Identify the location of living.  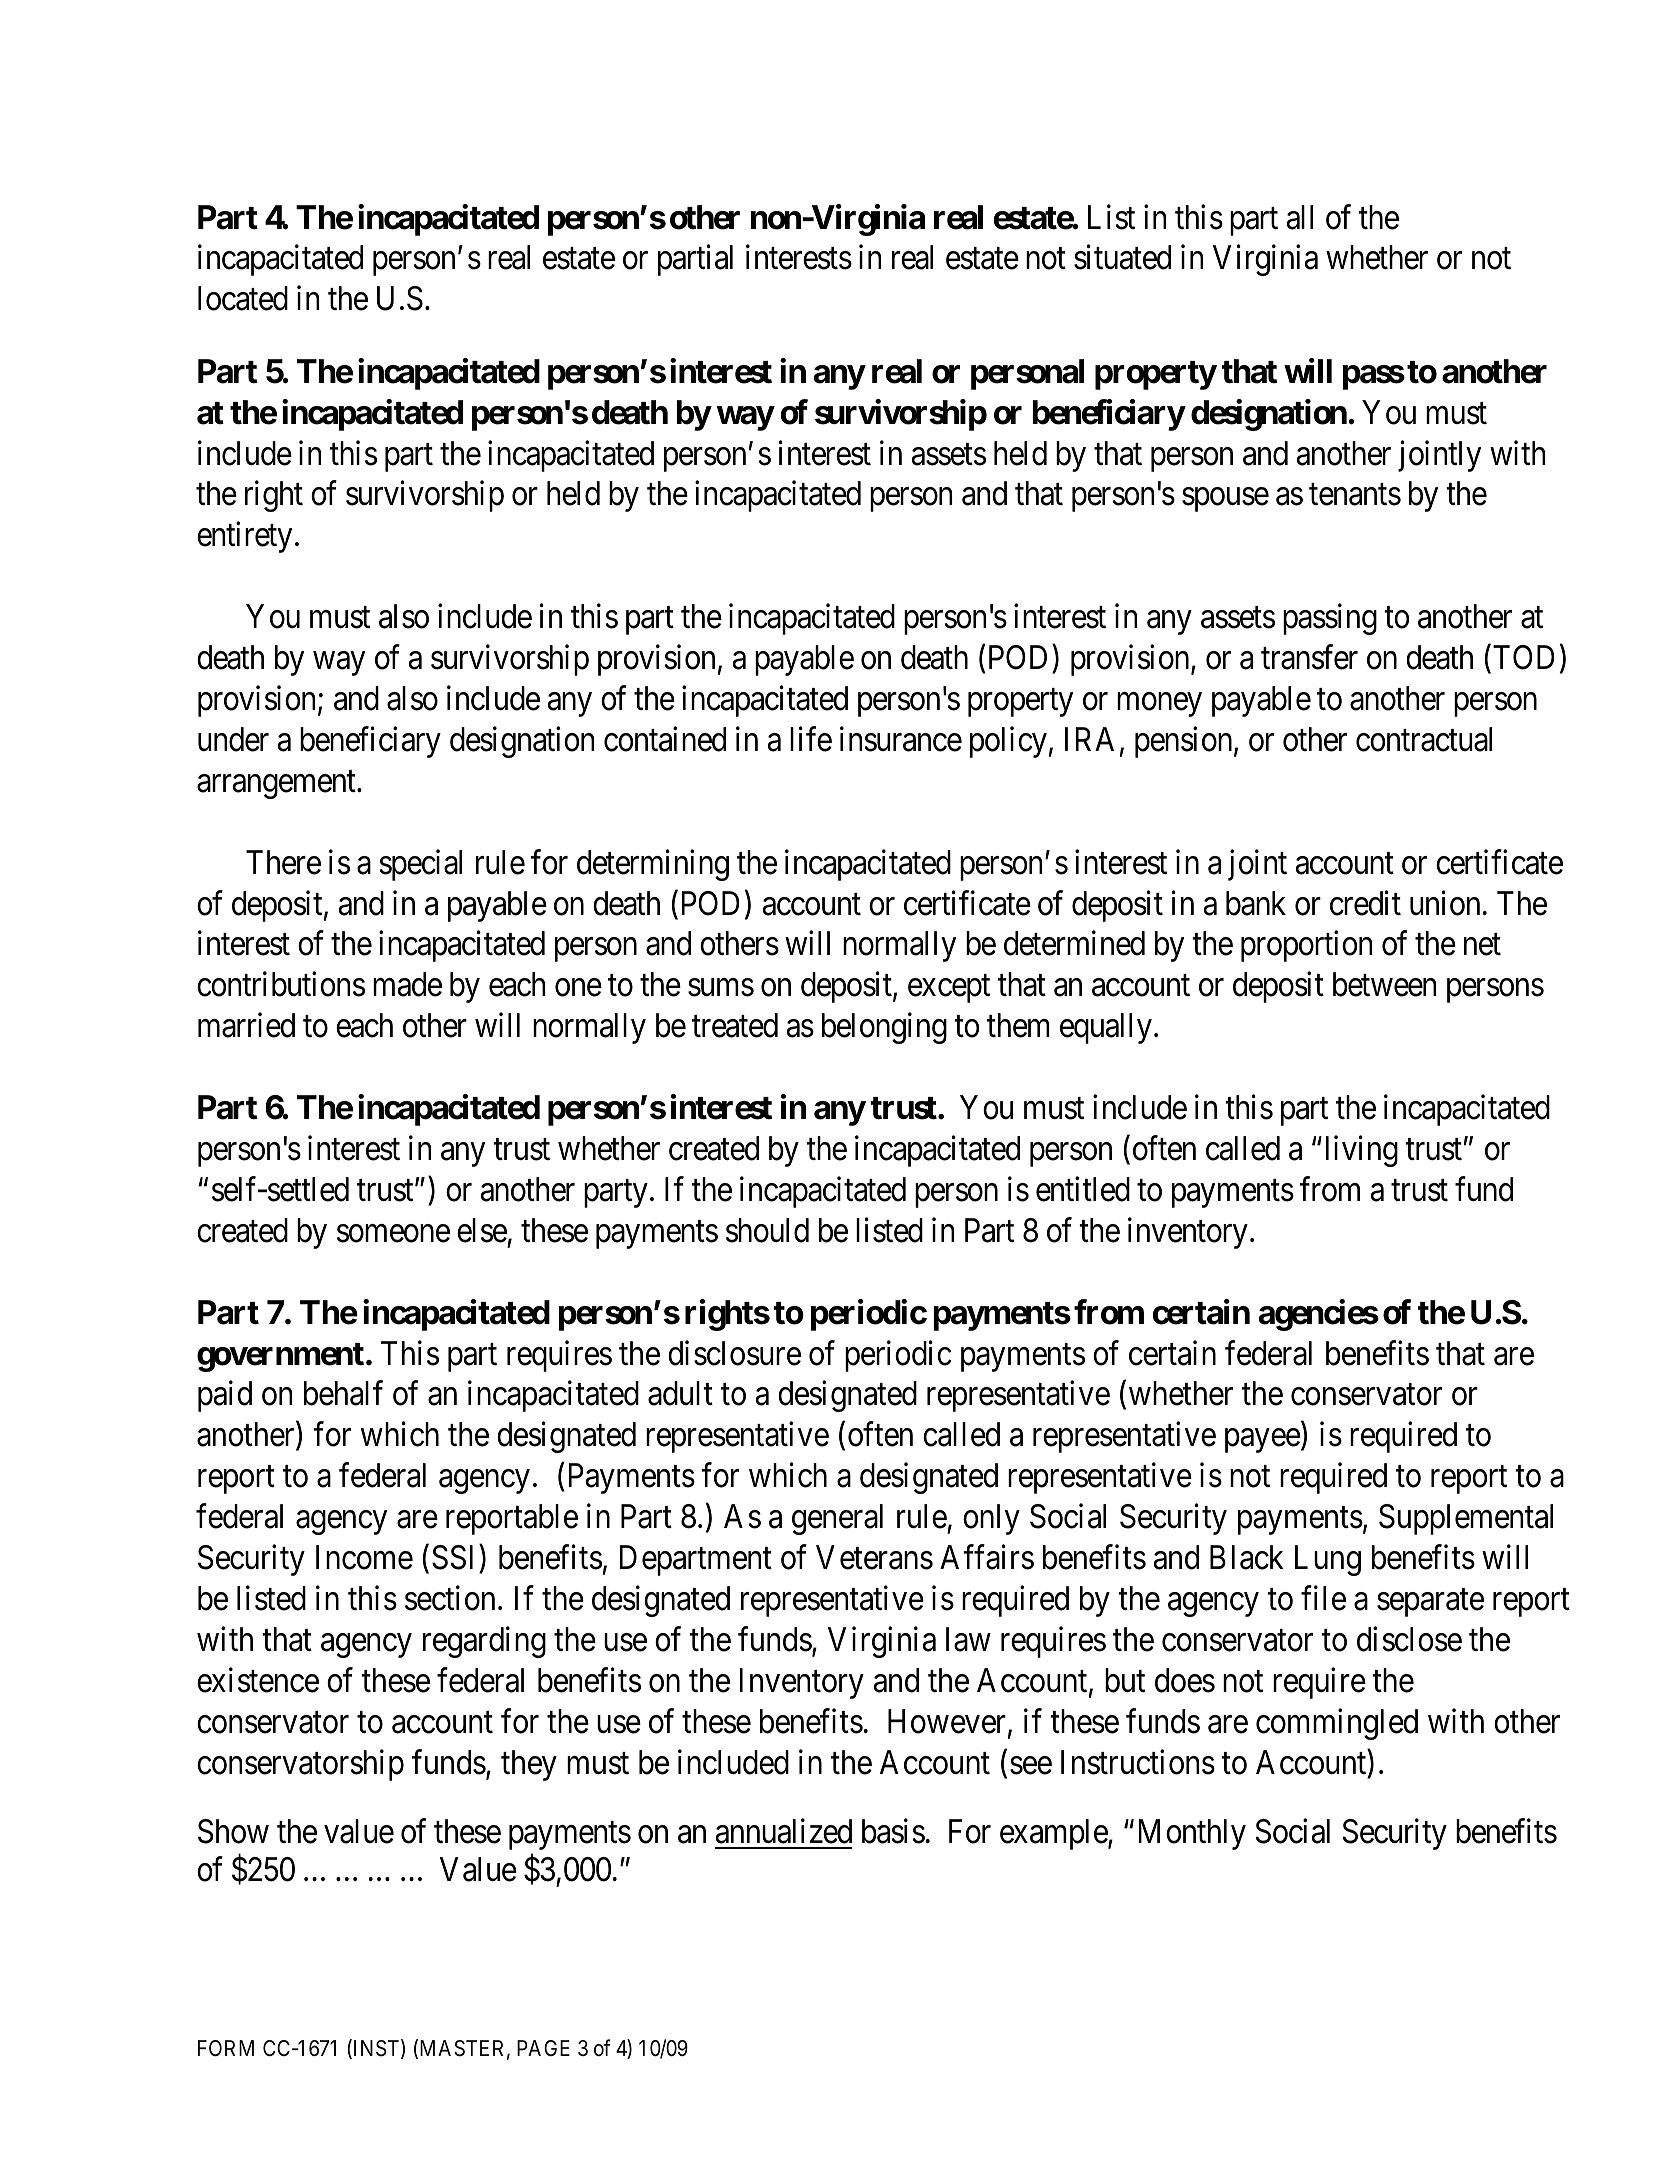
(1362, 1151).
